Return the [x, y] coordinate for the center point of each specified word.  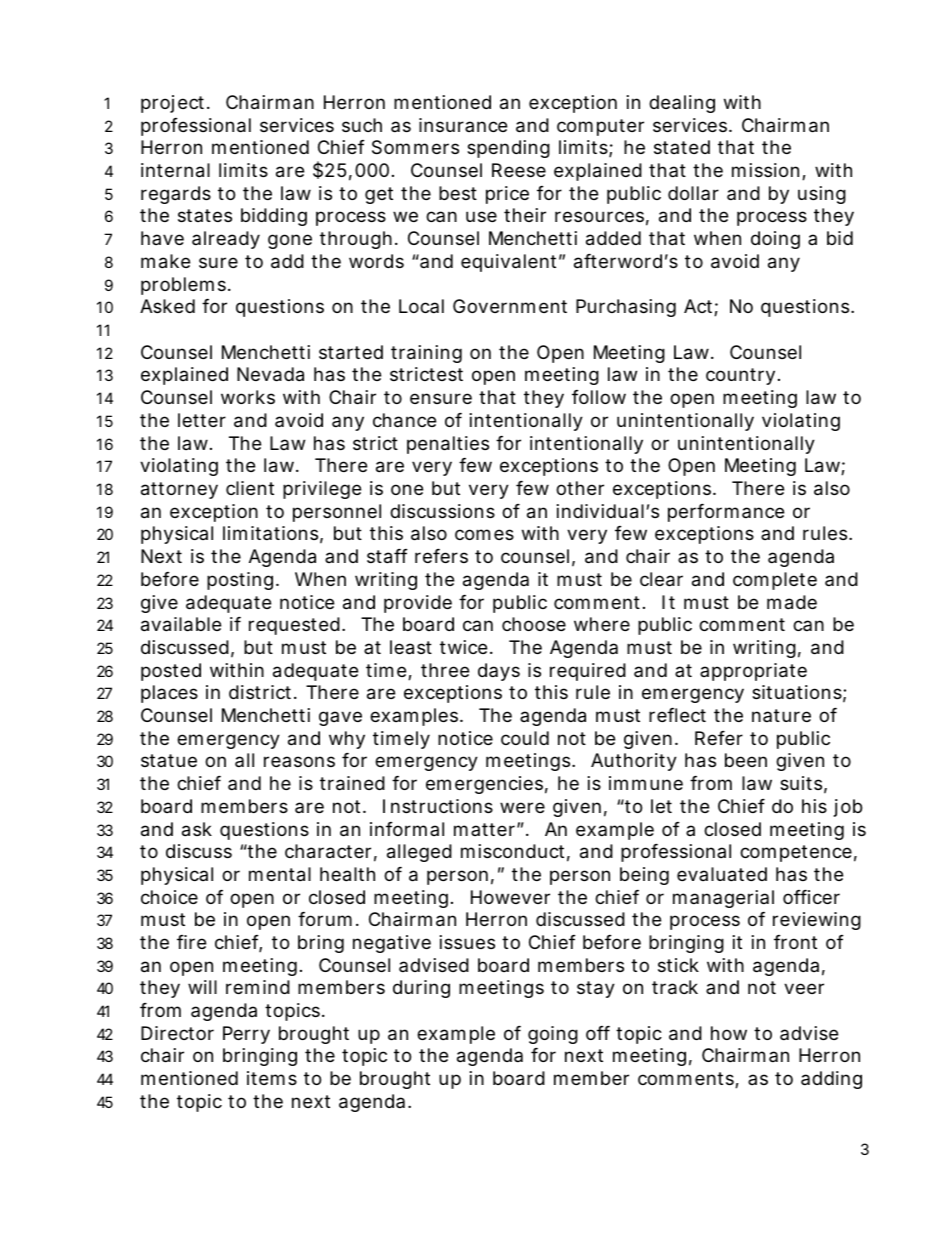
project [174, 104]
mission [765, 170]
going [553, 1035]
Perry [246, 1035]
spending [508, 149]
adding [831, 1080]
